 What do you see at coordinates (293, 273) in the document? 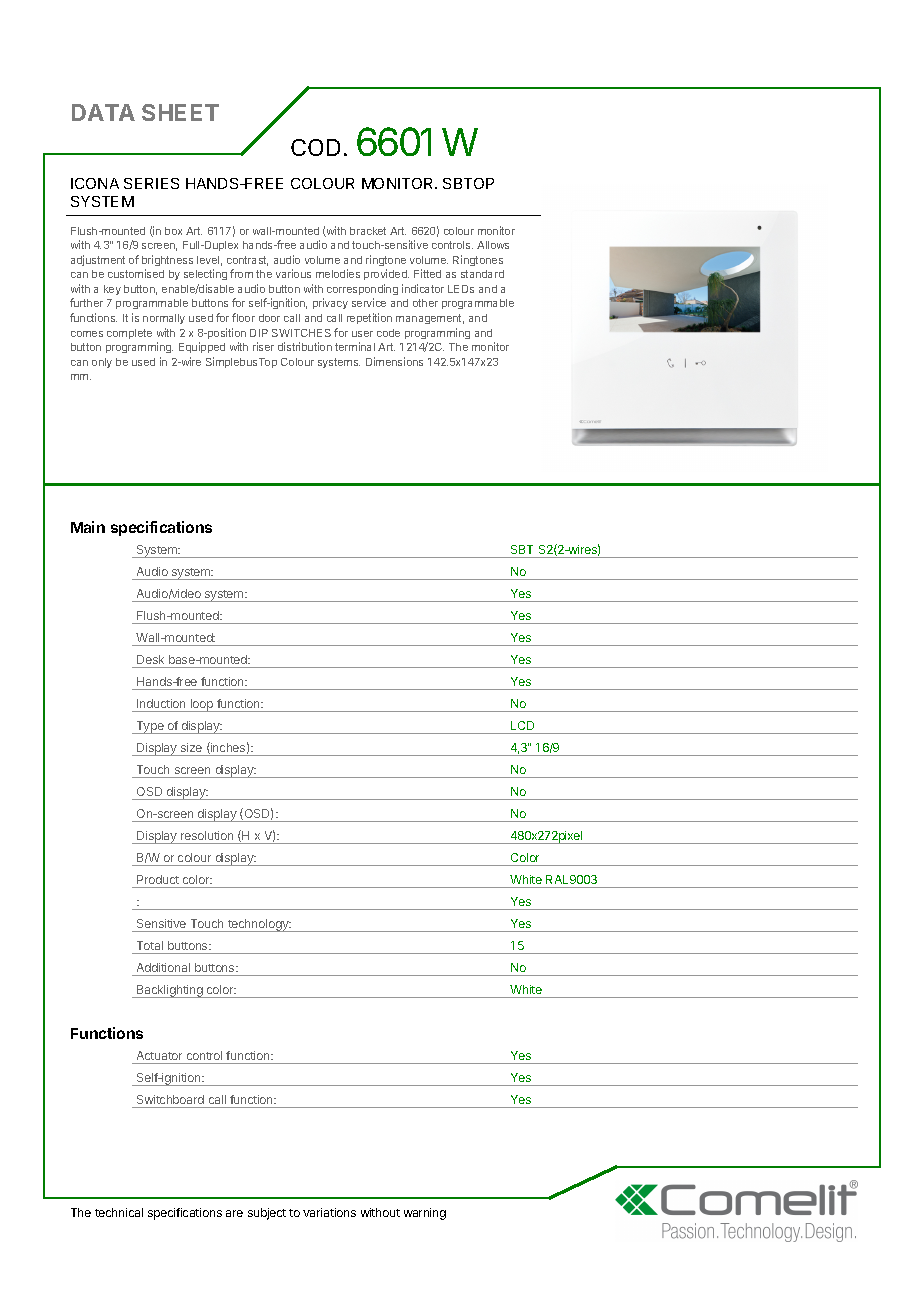
I see `various` at bounding box center [293, 273].
